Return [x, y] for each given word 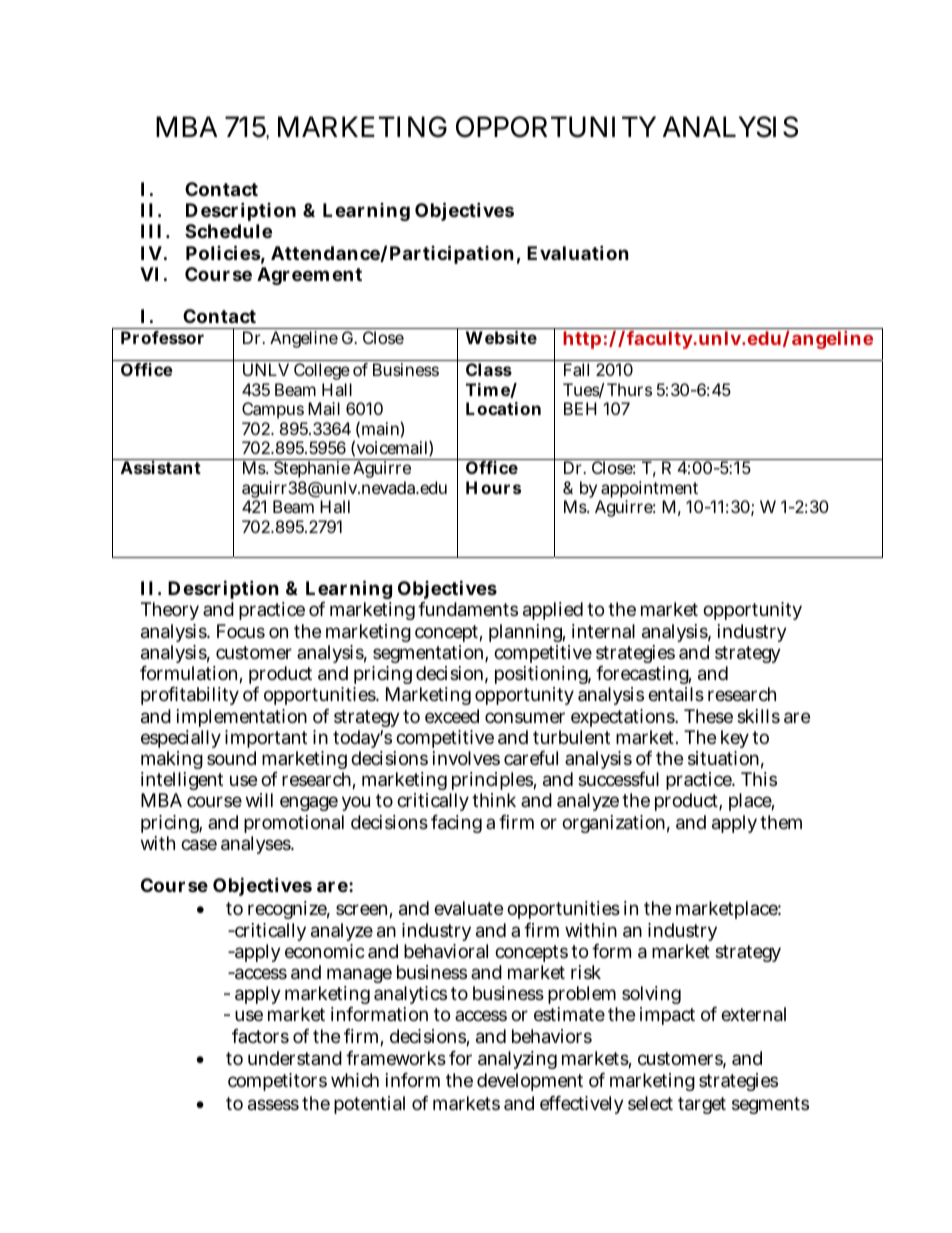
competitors [277, 1082]
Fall [576, 369]
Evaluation [578, 252]
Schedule [228, 231]
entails [676, 694]
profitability [190, 696]
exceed [452, 716]
